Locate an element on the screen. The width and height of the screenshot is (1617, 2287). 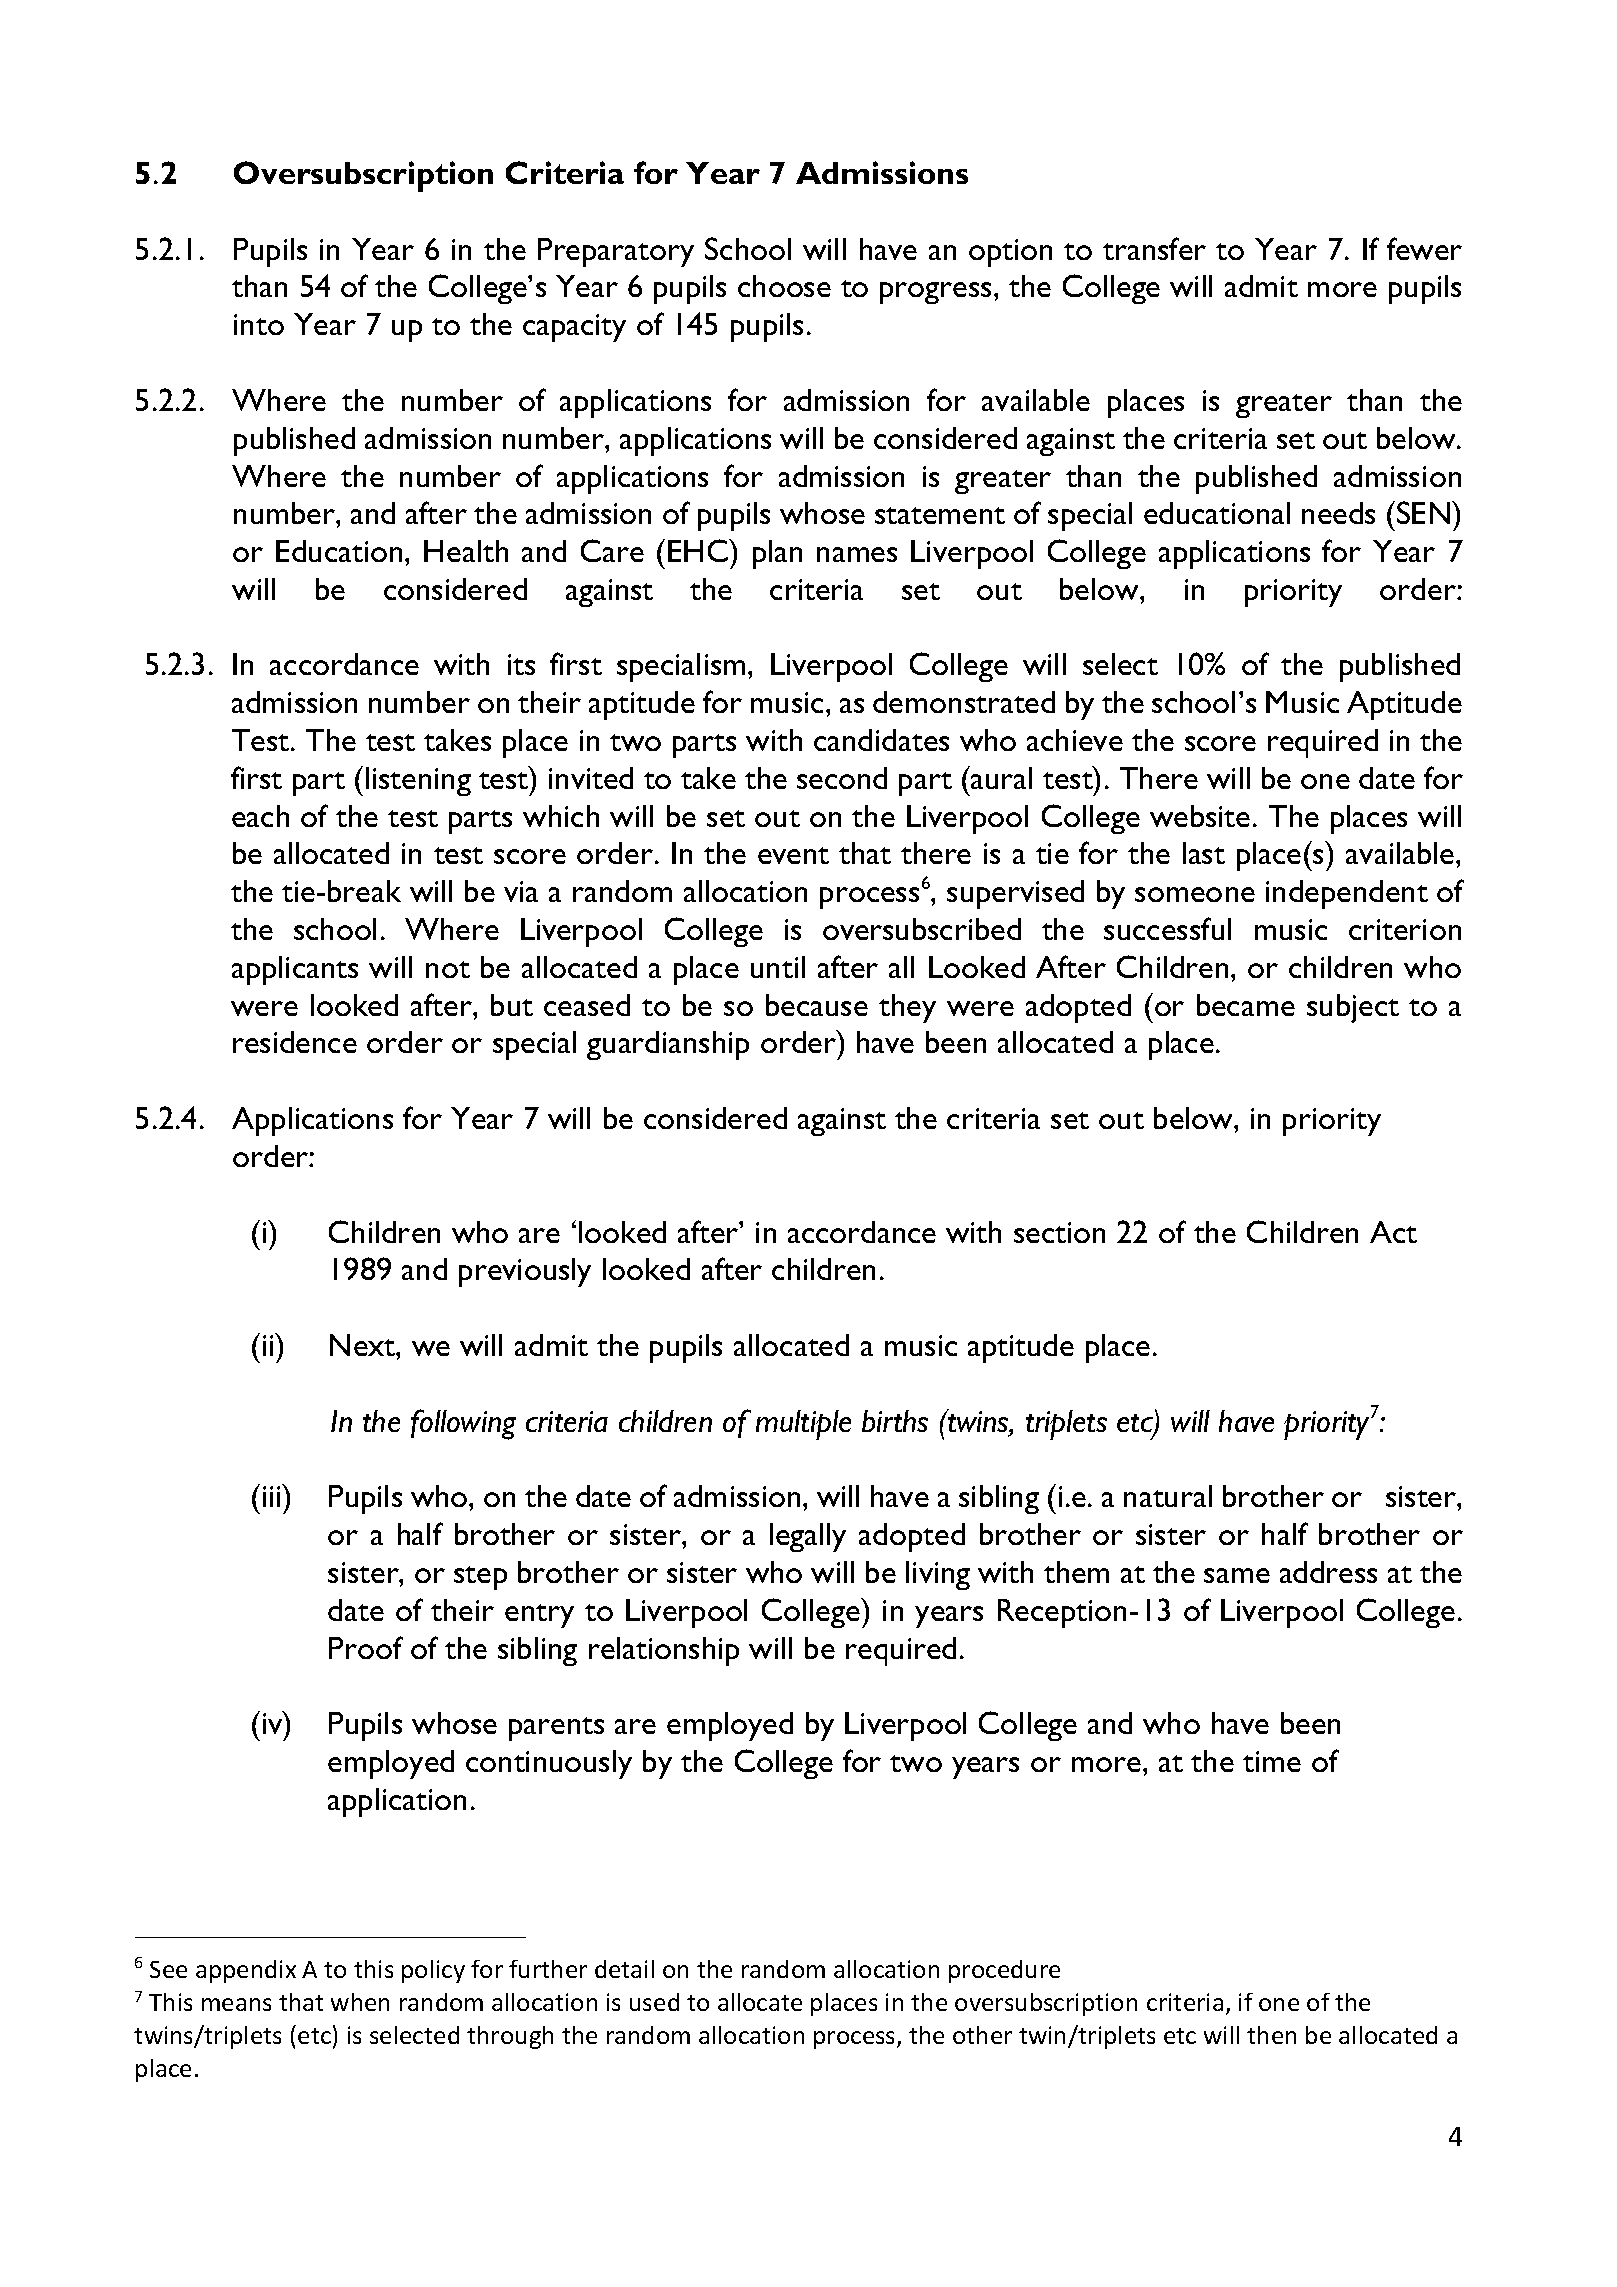
into is located at coordinates (259, 324).
